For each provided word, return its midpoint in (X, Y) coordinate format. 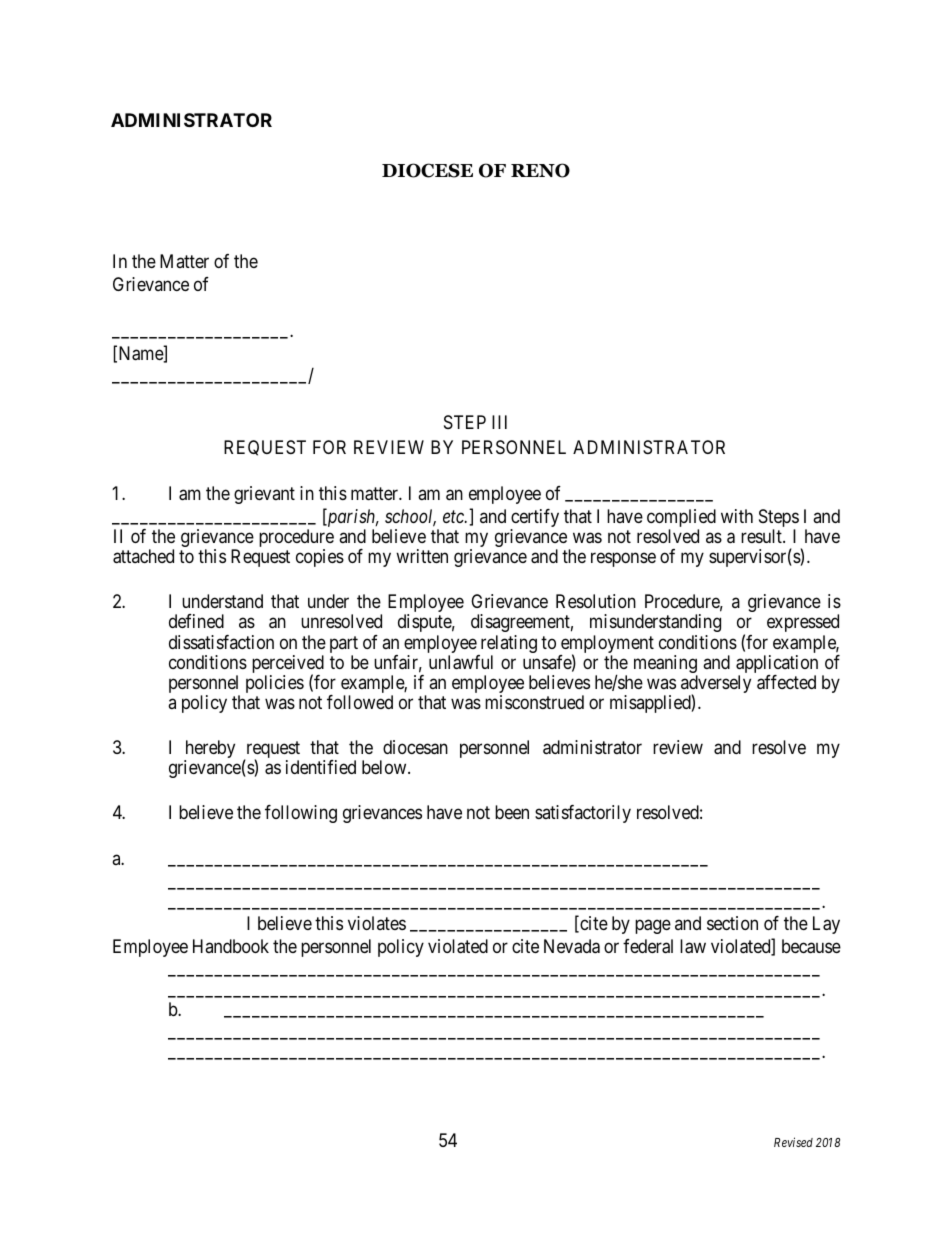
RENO (540, 170)
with (737, 516)
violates (377, 923)
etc (454, 517)
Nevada (572, 946)
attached (143, 556)
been (512, 812)
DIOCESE (427, 170)
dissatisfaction (221, 642)
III (499, 422)
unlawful (461, 662)
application (777, 665)
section (732, 923)
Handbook (231, 946)
